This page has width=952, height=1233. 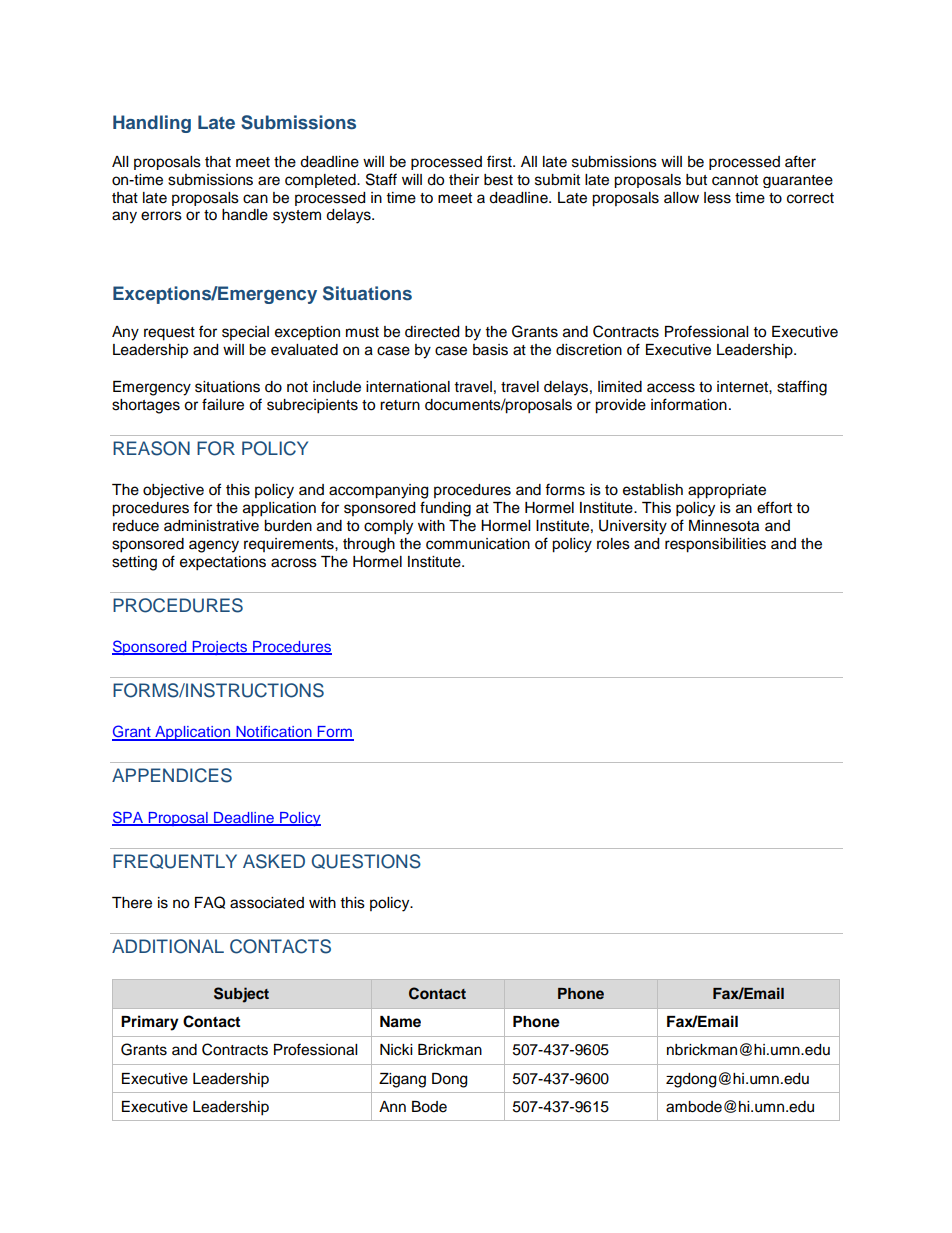 What do you see at coordinates (490, 350) in the page?
I see `basis` at bounding box center [490, 350].
